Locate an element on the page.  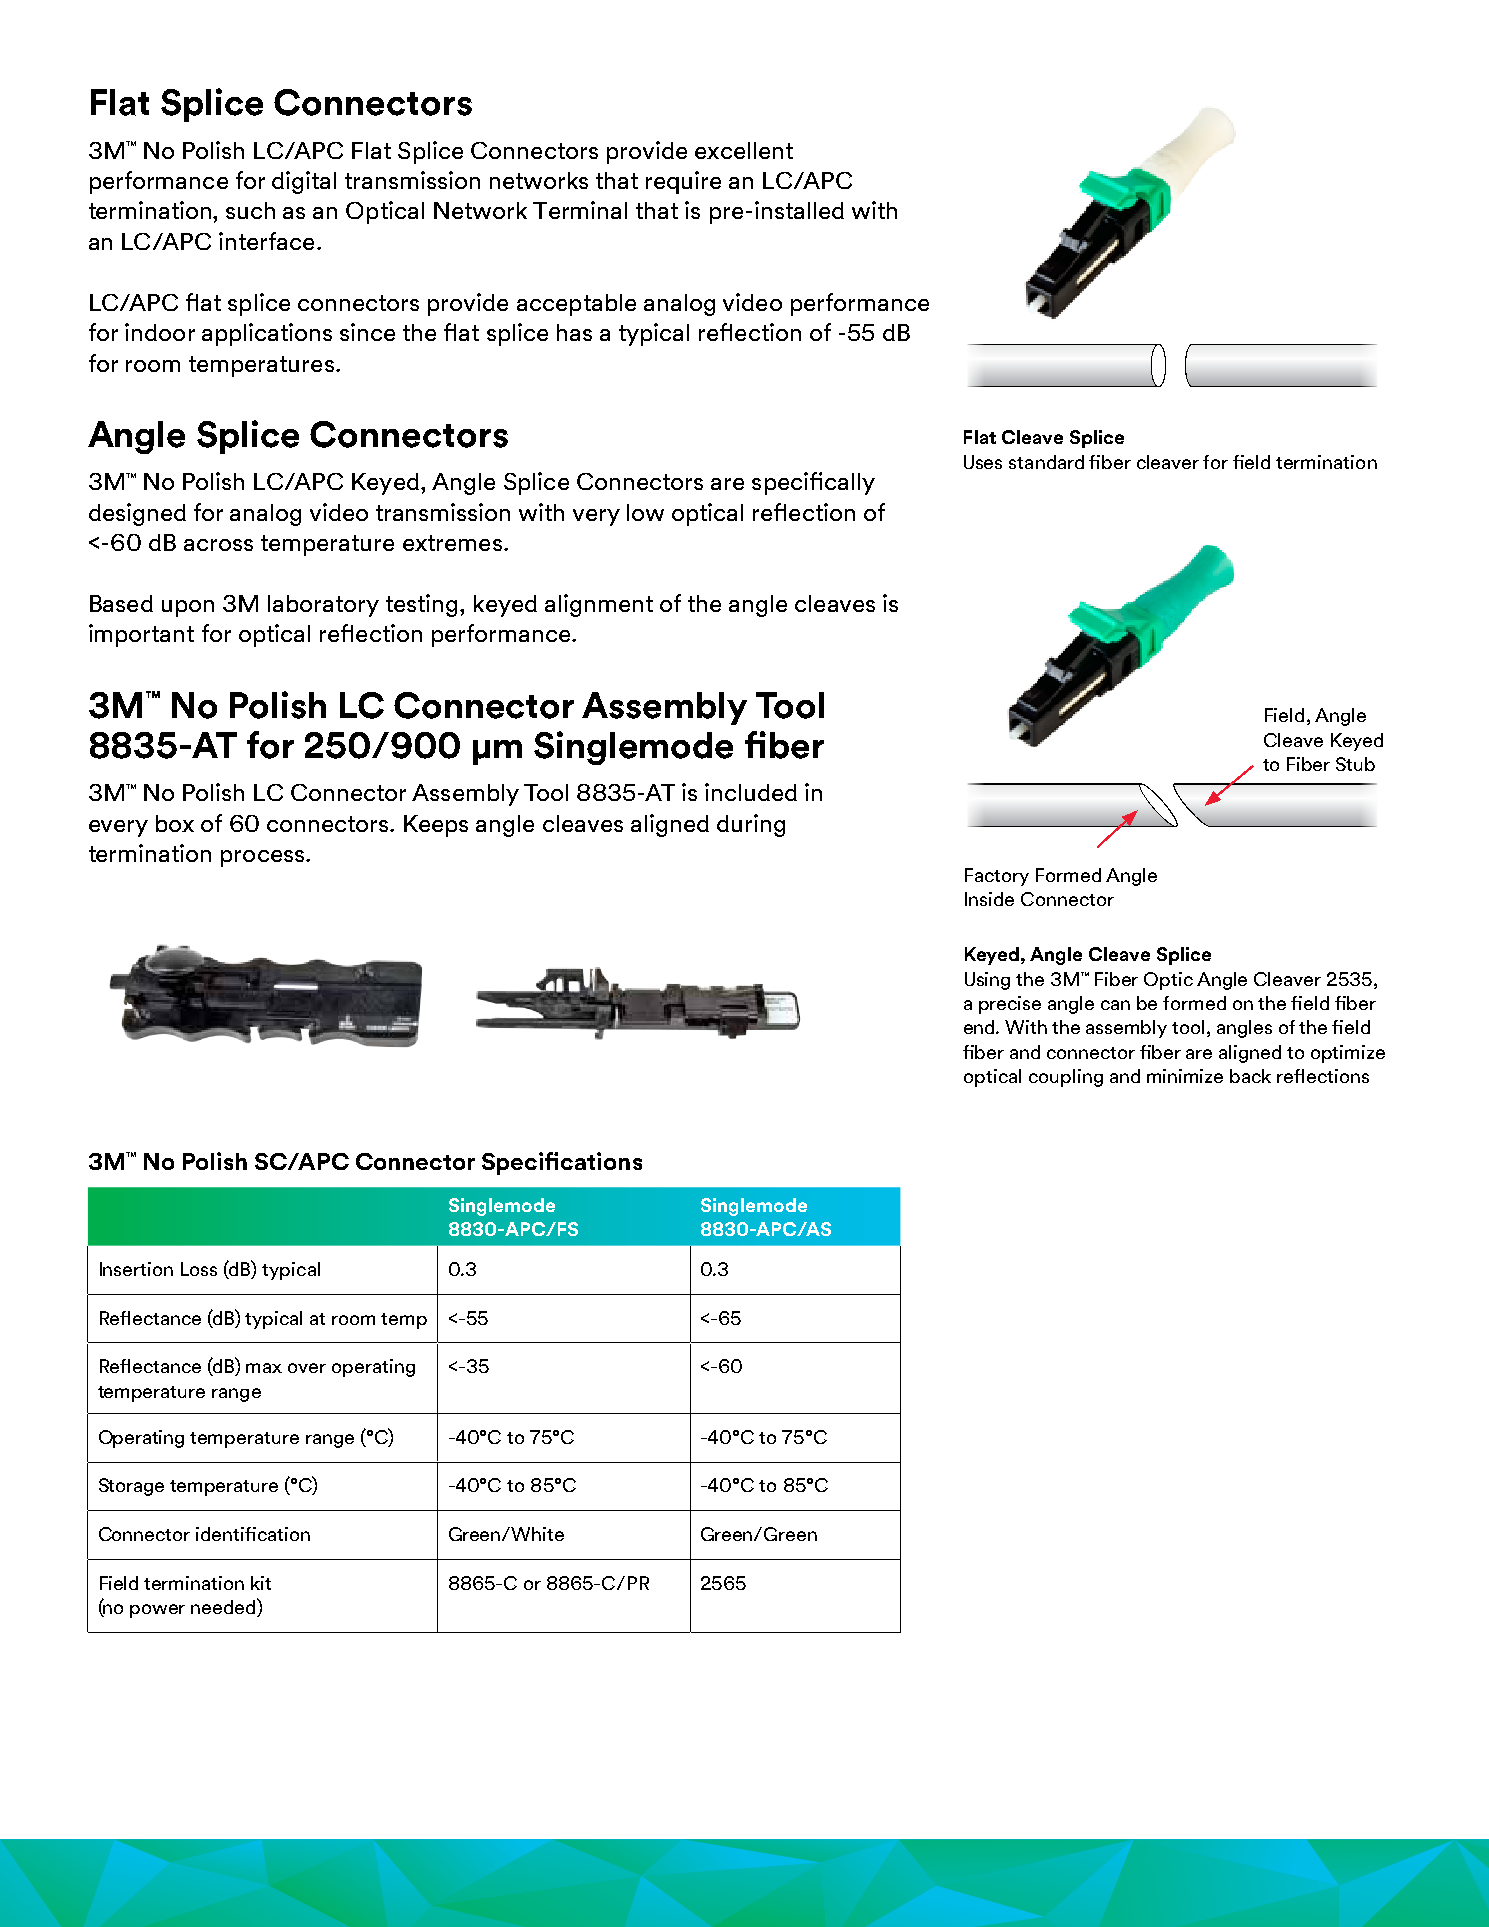
require is located at coordinates (683, 182).
